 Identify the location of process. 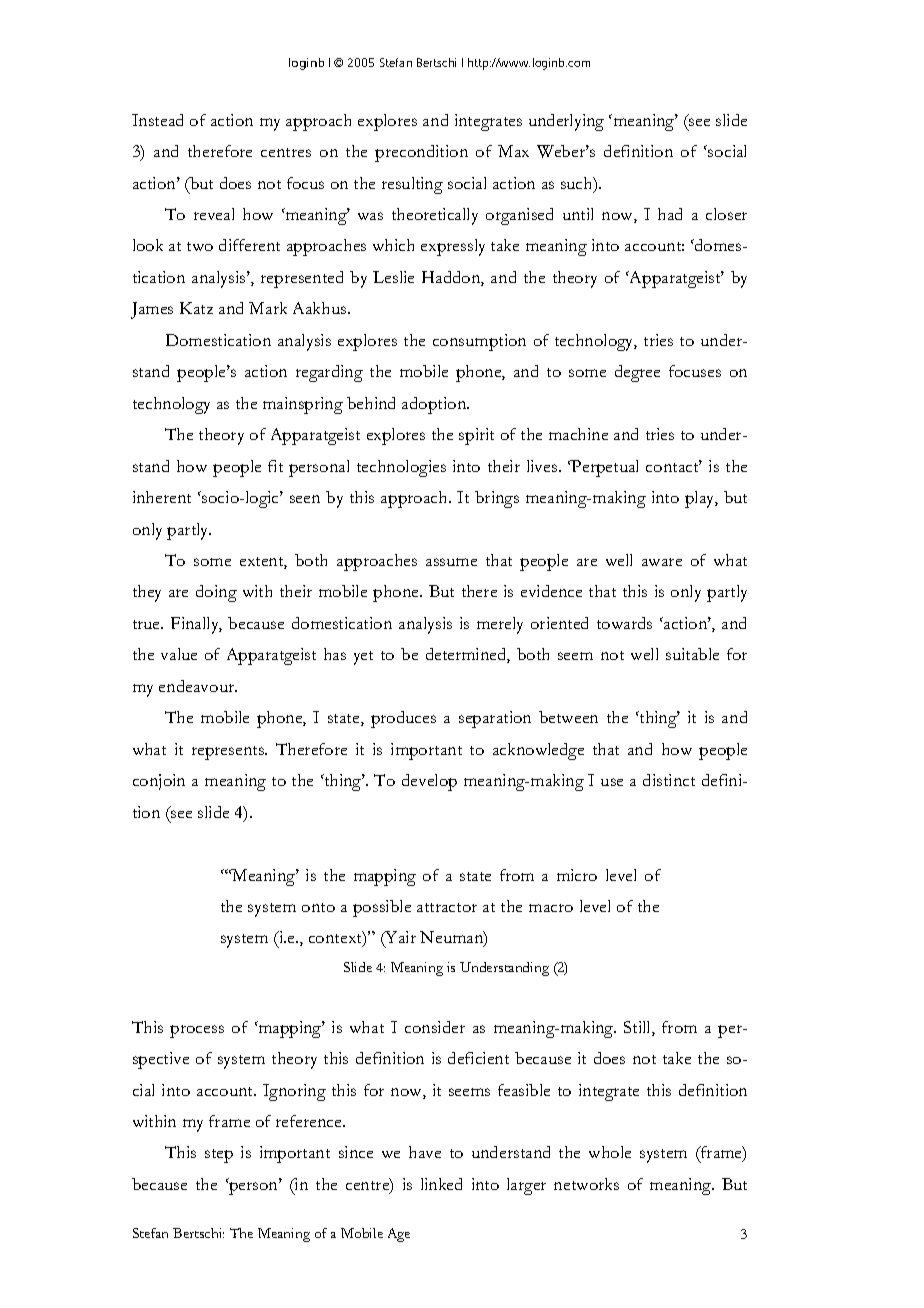
(197, 1031).
